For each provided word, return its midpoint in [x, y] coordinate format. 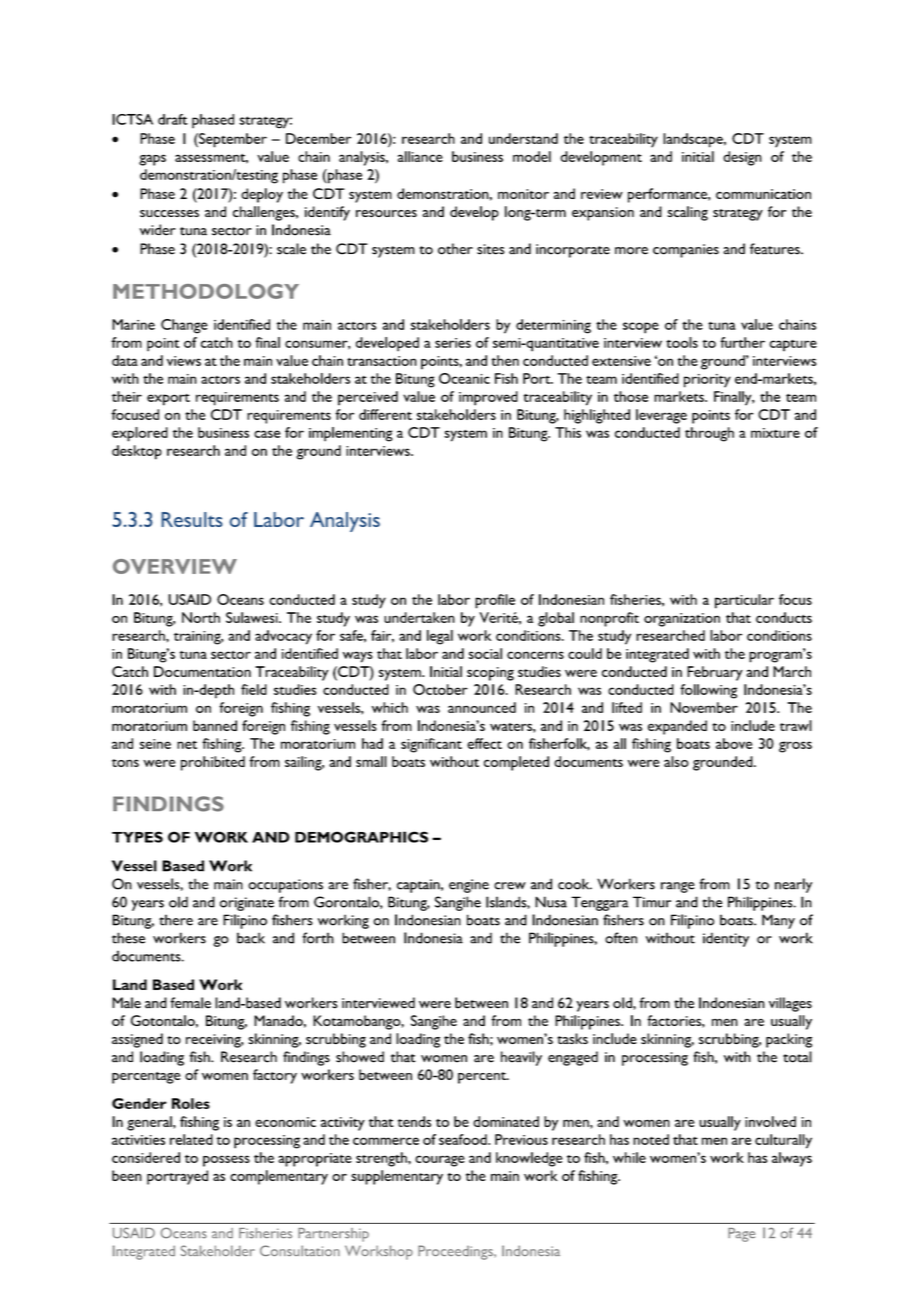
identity [726, 939]
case [267, 434]
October [440, 689]
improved [488, 398]
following [708, 691]
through [709, 434]
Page [741, 1235]
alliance [420, 156]
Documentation [202, 671]
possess [226, 1161]
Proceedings [456, 1252]
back [251, 938]
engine [469, 886]
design [742, 158]
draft [173, 119]
